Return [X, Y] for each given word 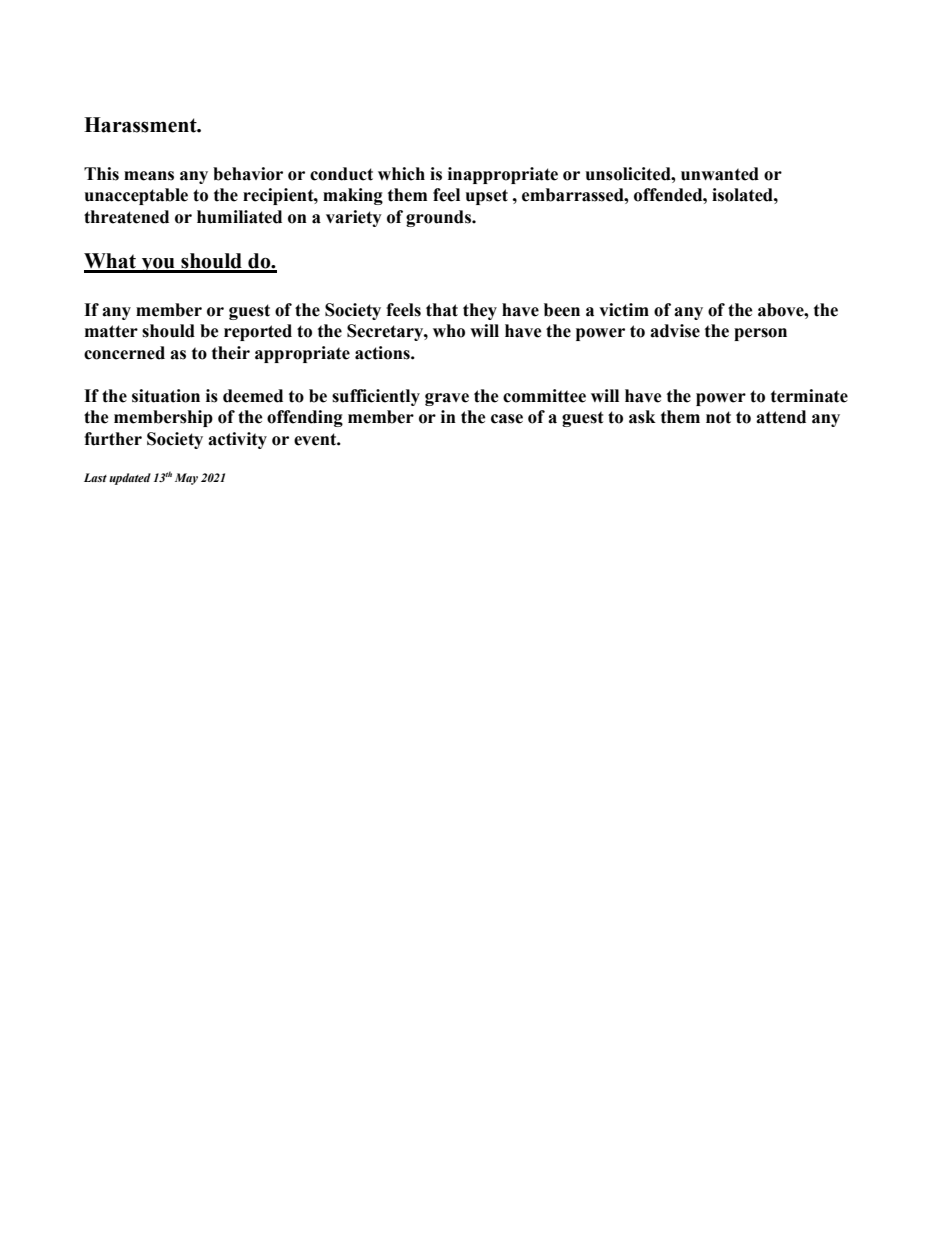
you [158, 265]
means [149, 176]
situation [166, 396]
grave [447, 399]
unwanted [720, 174]
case [507, 419]
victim [624, 310]
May [186, 479]
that [442, 310]
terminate [809, 396]
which [401, 174]
